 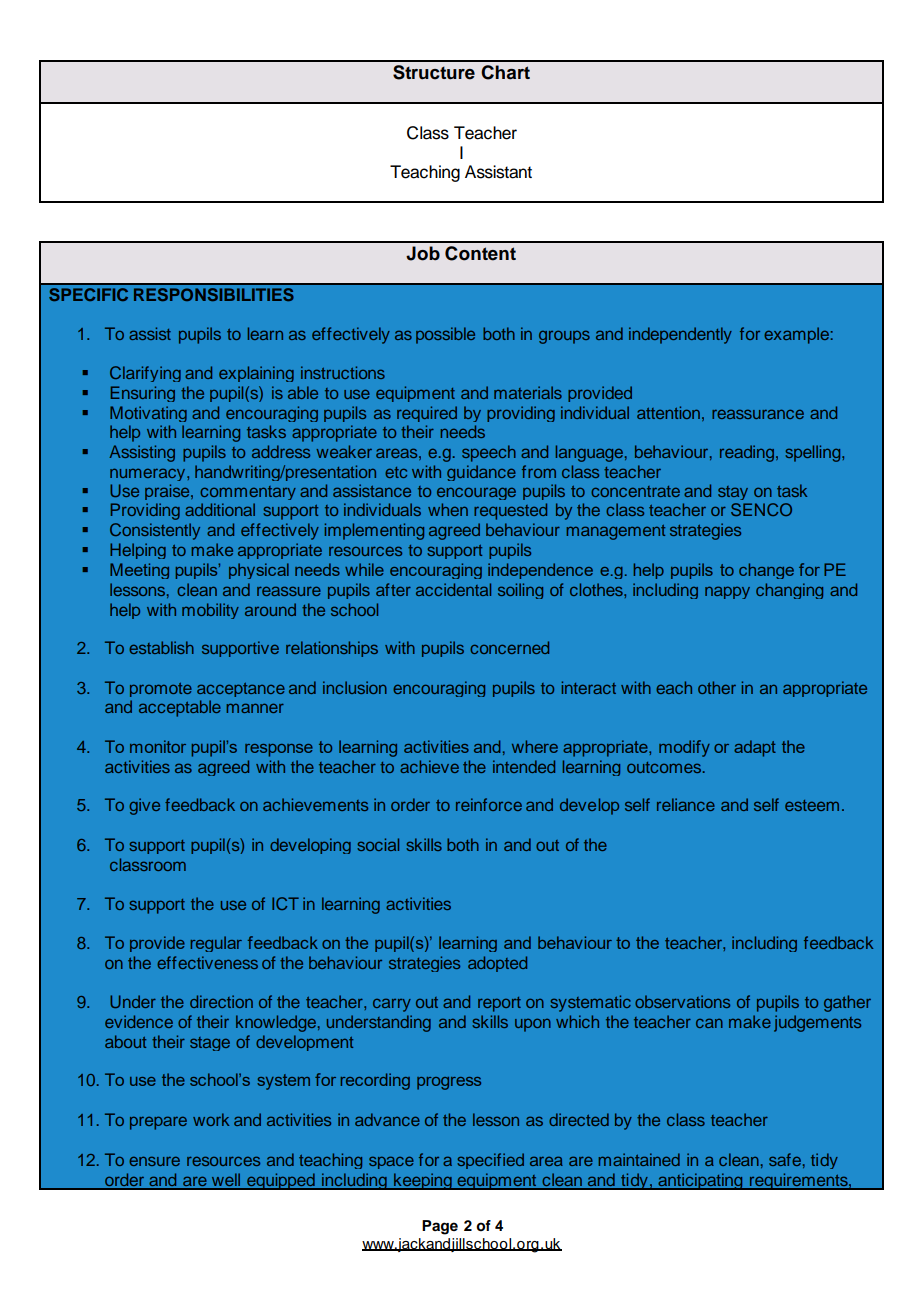 What do you see at coordinates (210, 611) in the page?
I see `mobility` at bounding box center [210, 611].
